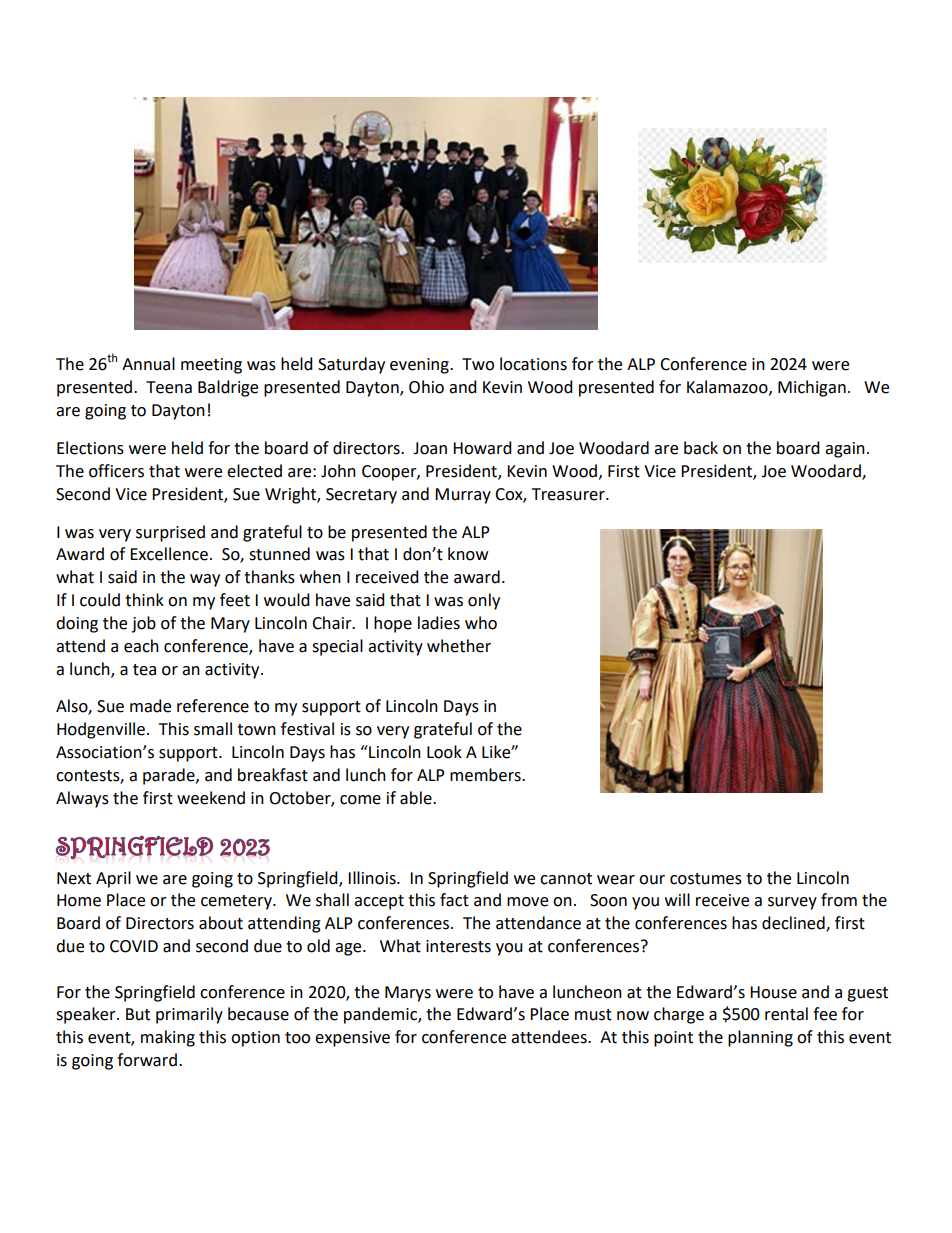 The width and height of the screenshot is (952, 1233). What do you see at coordinates (426, 387) in the screenshot?
I see `Ohio` at bounding box center [426, 387].
